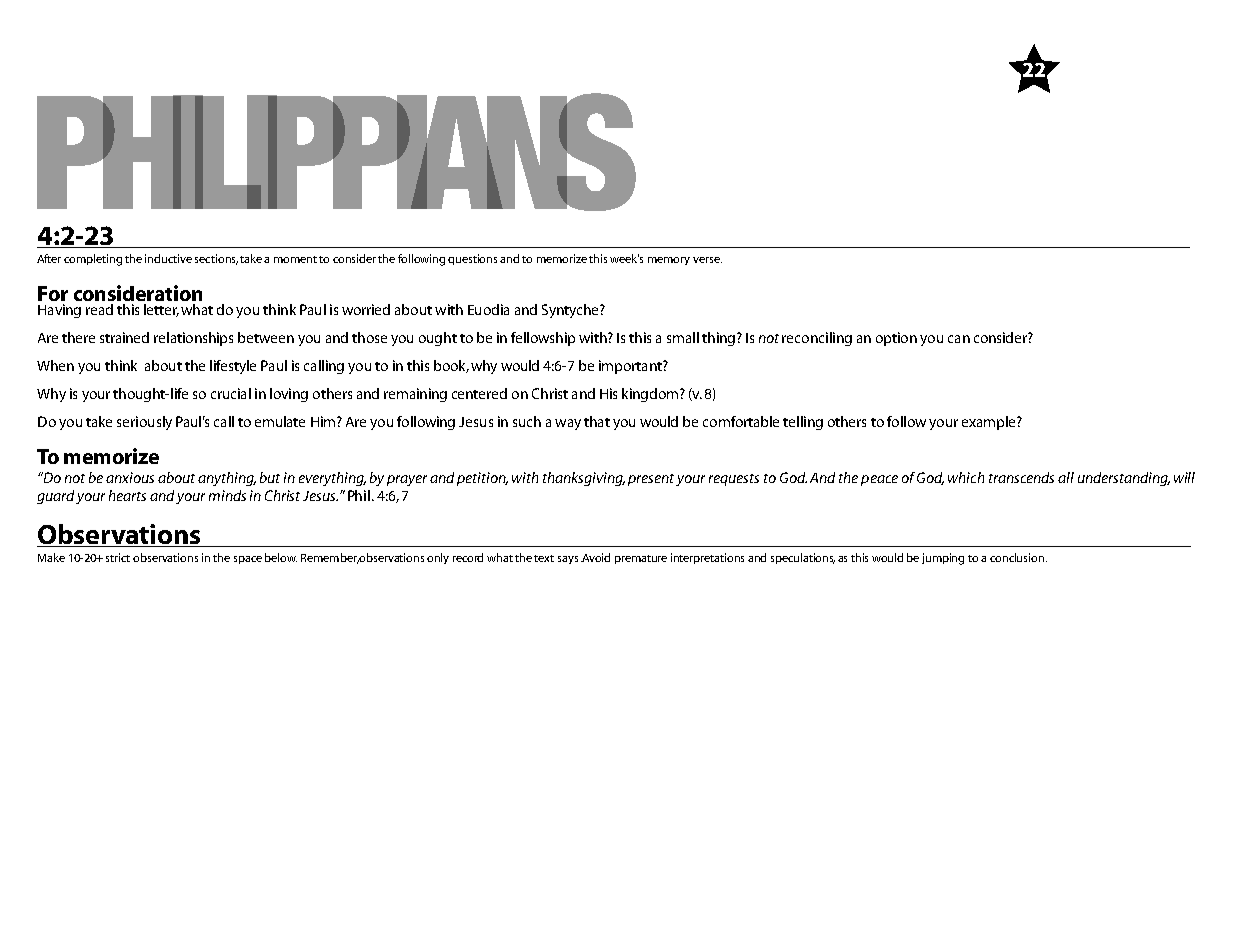 This page has height=952, width=1233. What do you see at coordinates (144, 423) in the page?
I see `seriously` at bounding box center [144, 423].
